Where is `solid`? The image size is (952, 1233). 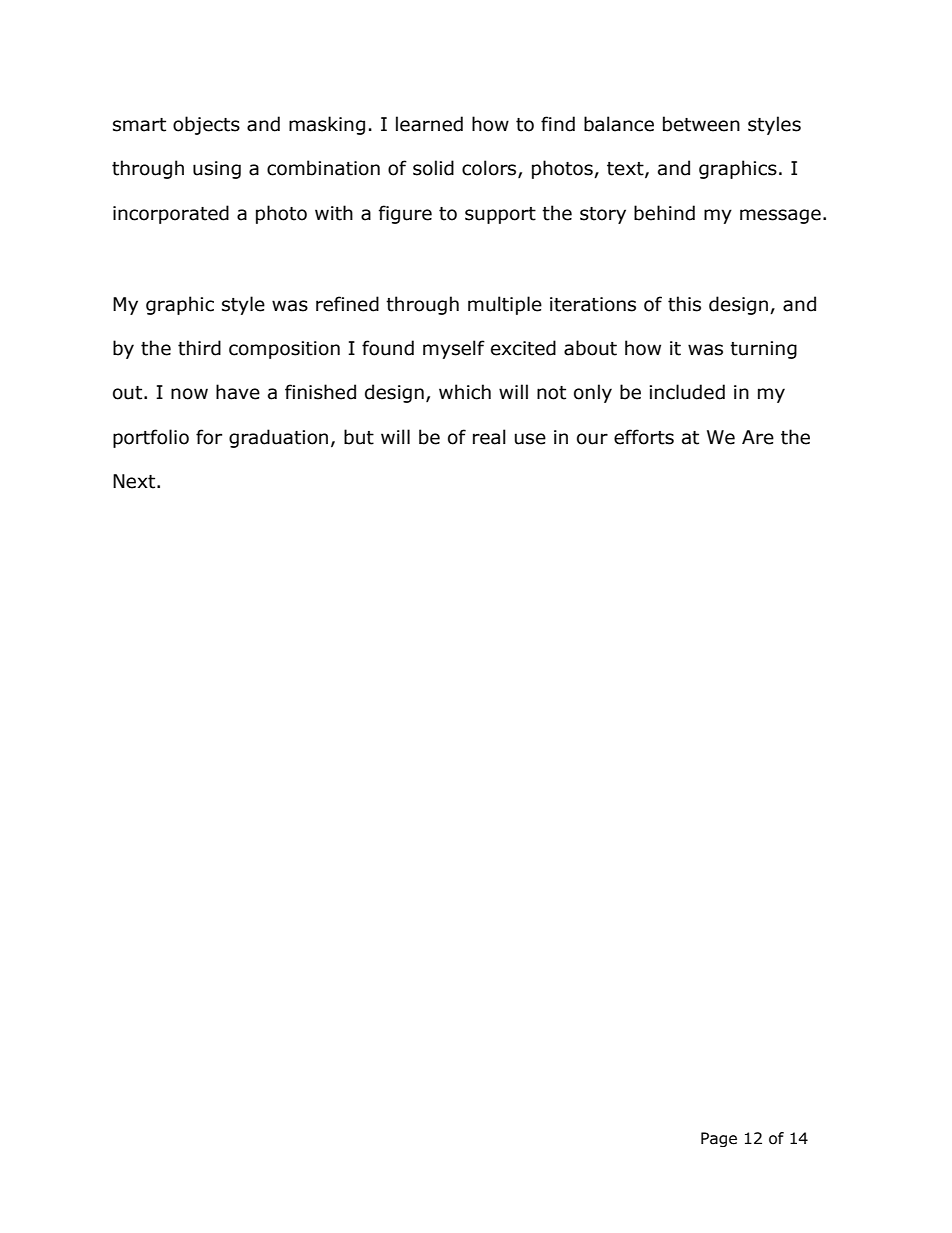
solid is located at coordinates (433, 168).
